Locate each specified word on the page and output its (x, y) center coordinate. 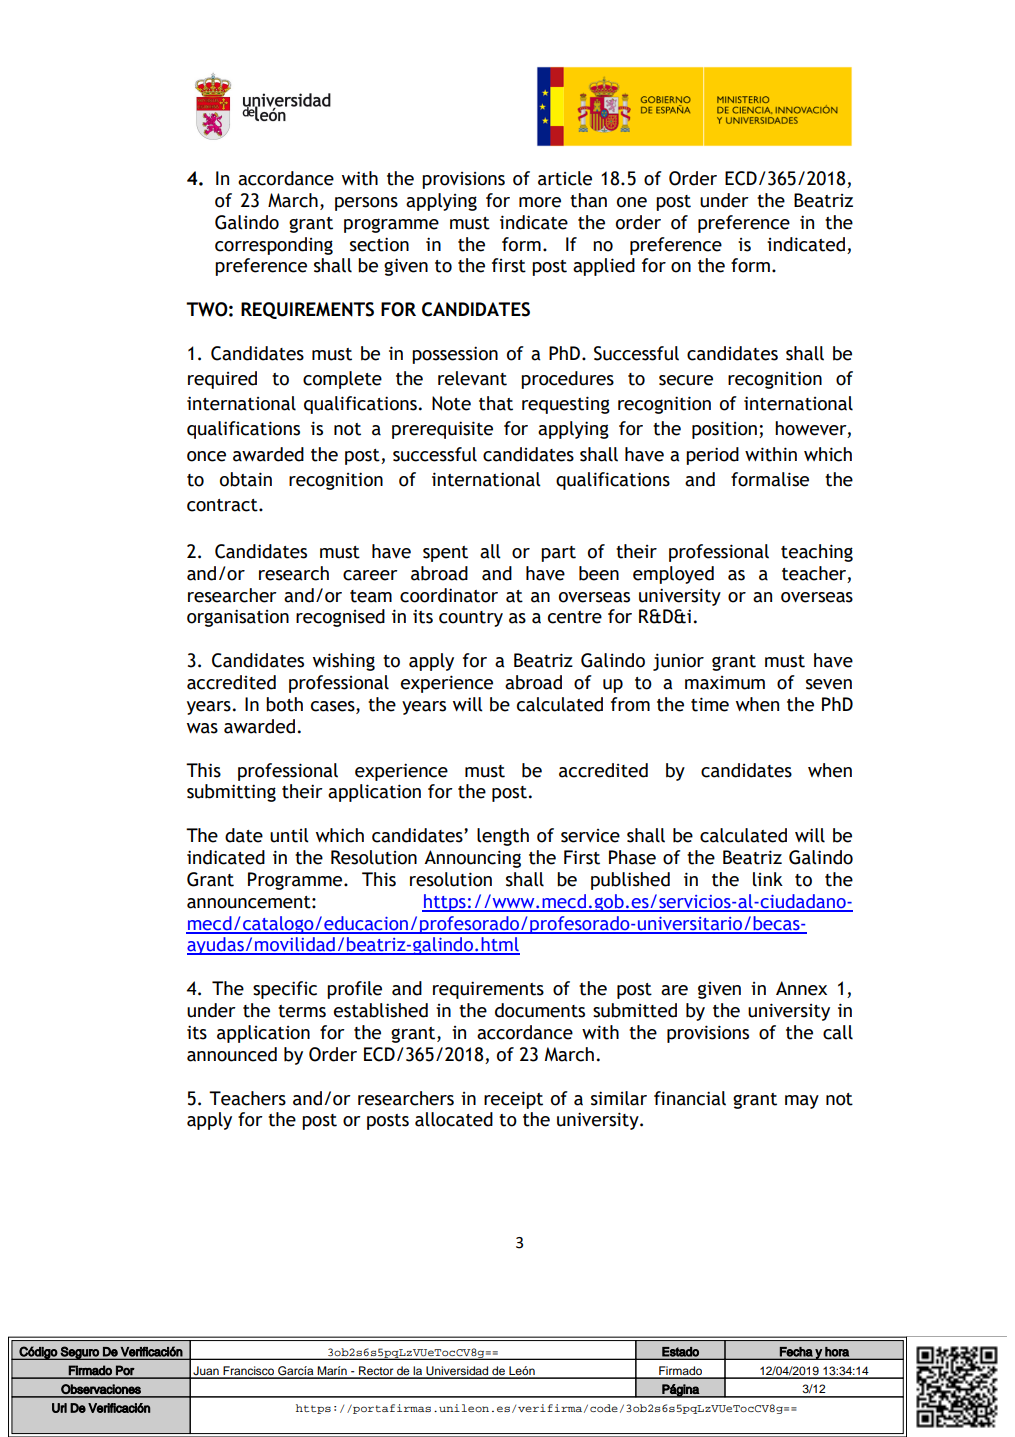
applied (604, 267)
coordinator (449, 595)
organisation (238, 618)
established (381, 1010)
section (379, 244)
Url (59, 1408)
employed (673, 575)
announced (232, 1054)
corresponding (274, 246)
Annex (801, 988)
